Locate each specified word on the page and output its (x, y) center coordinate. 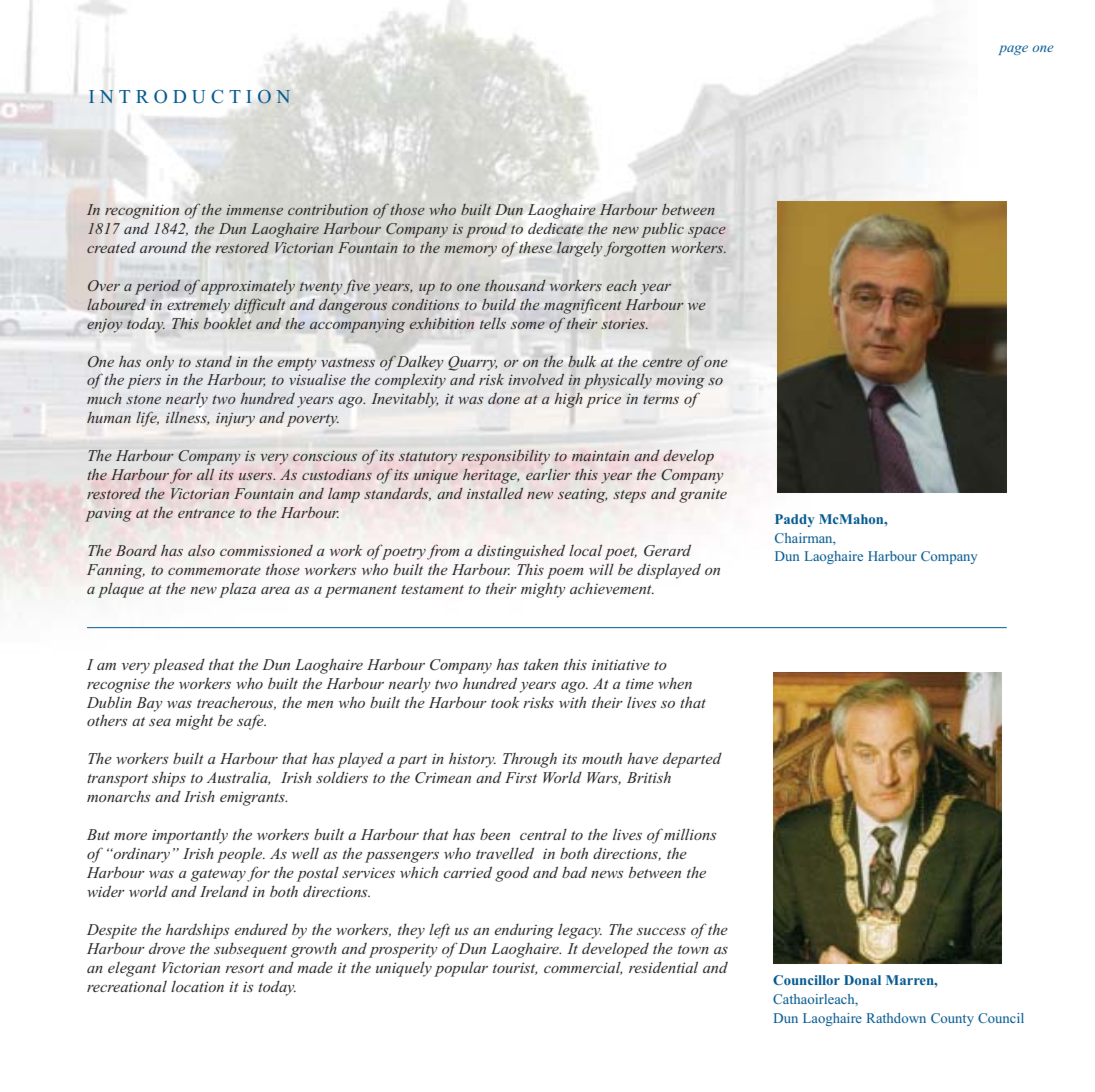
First (521, 777)
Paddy (795, 520)
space (707, 232)
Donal (862, 980)
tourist (515, 968)
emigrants (253, 798)
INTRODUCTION (190, 96)
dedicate (556, 229)
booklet (228, 323)
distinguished (521, 552)
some (528, 325)
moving (680, 382)
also (201, 550)
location (197, 986)
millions (689, 834)
